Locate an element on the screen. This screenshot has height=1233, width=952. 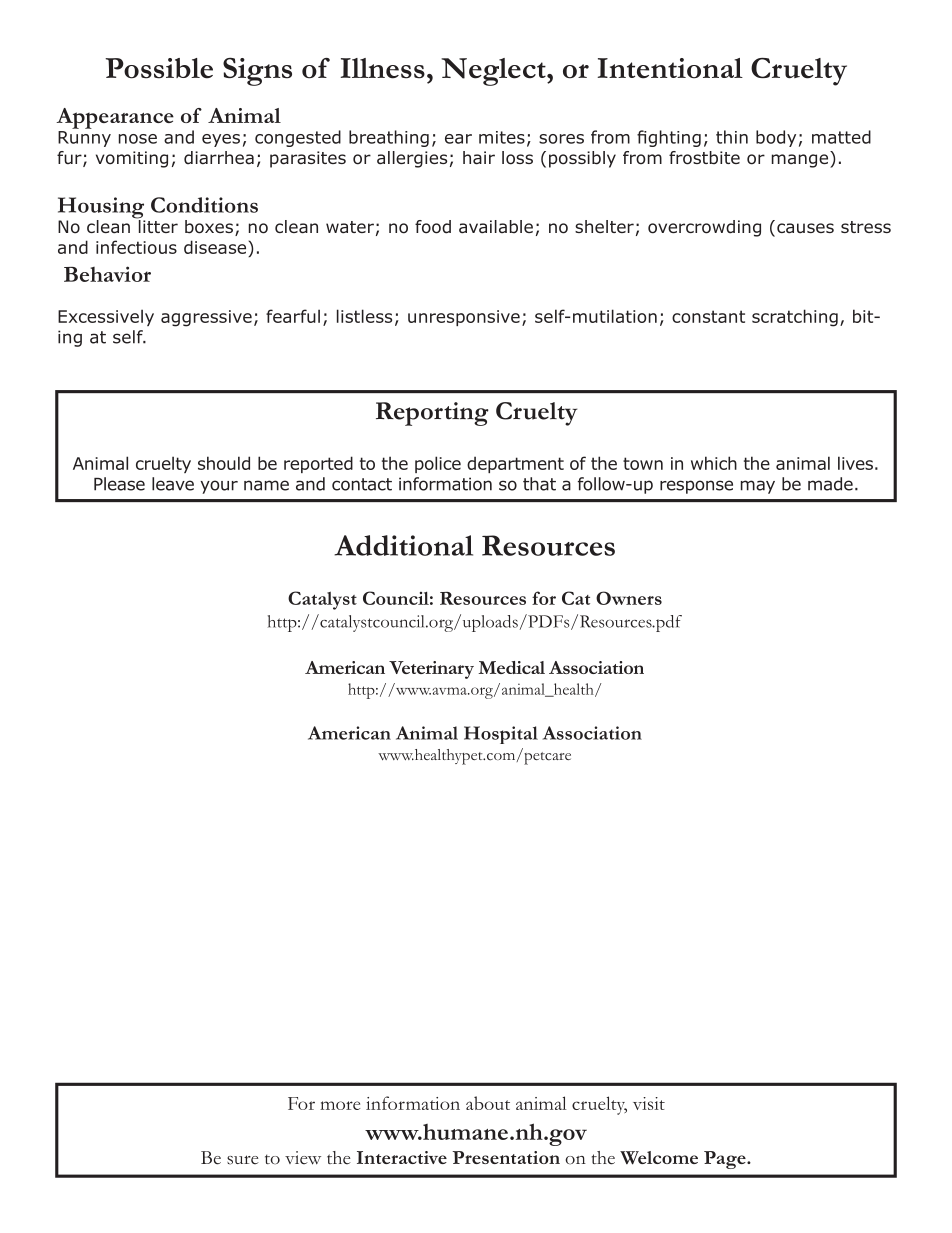
Possible is located at coordinates (159, 68).
